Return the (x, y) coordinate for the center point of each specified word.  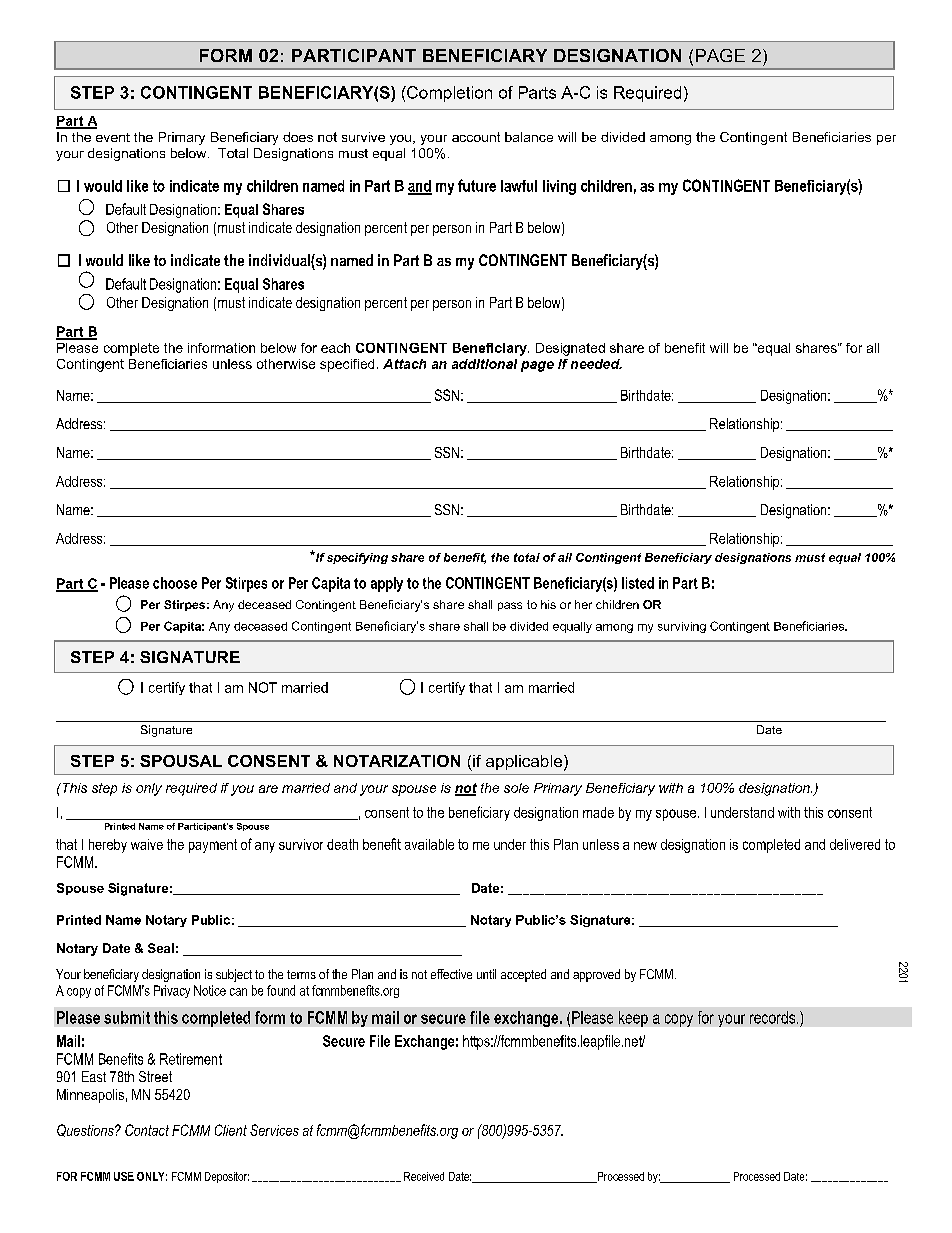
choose (175, 583)
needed (596, 364)
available (429, 844)
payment (213, 846)
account (476, 137)
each (335, 348)
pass (510, 606)
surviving (682, 627)
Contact (147, 1130)
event (113, 137)
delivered (855, 844)
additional (484, 364)
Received (424, 1176)
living (559, 187)
